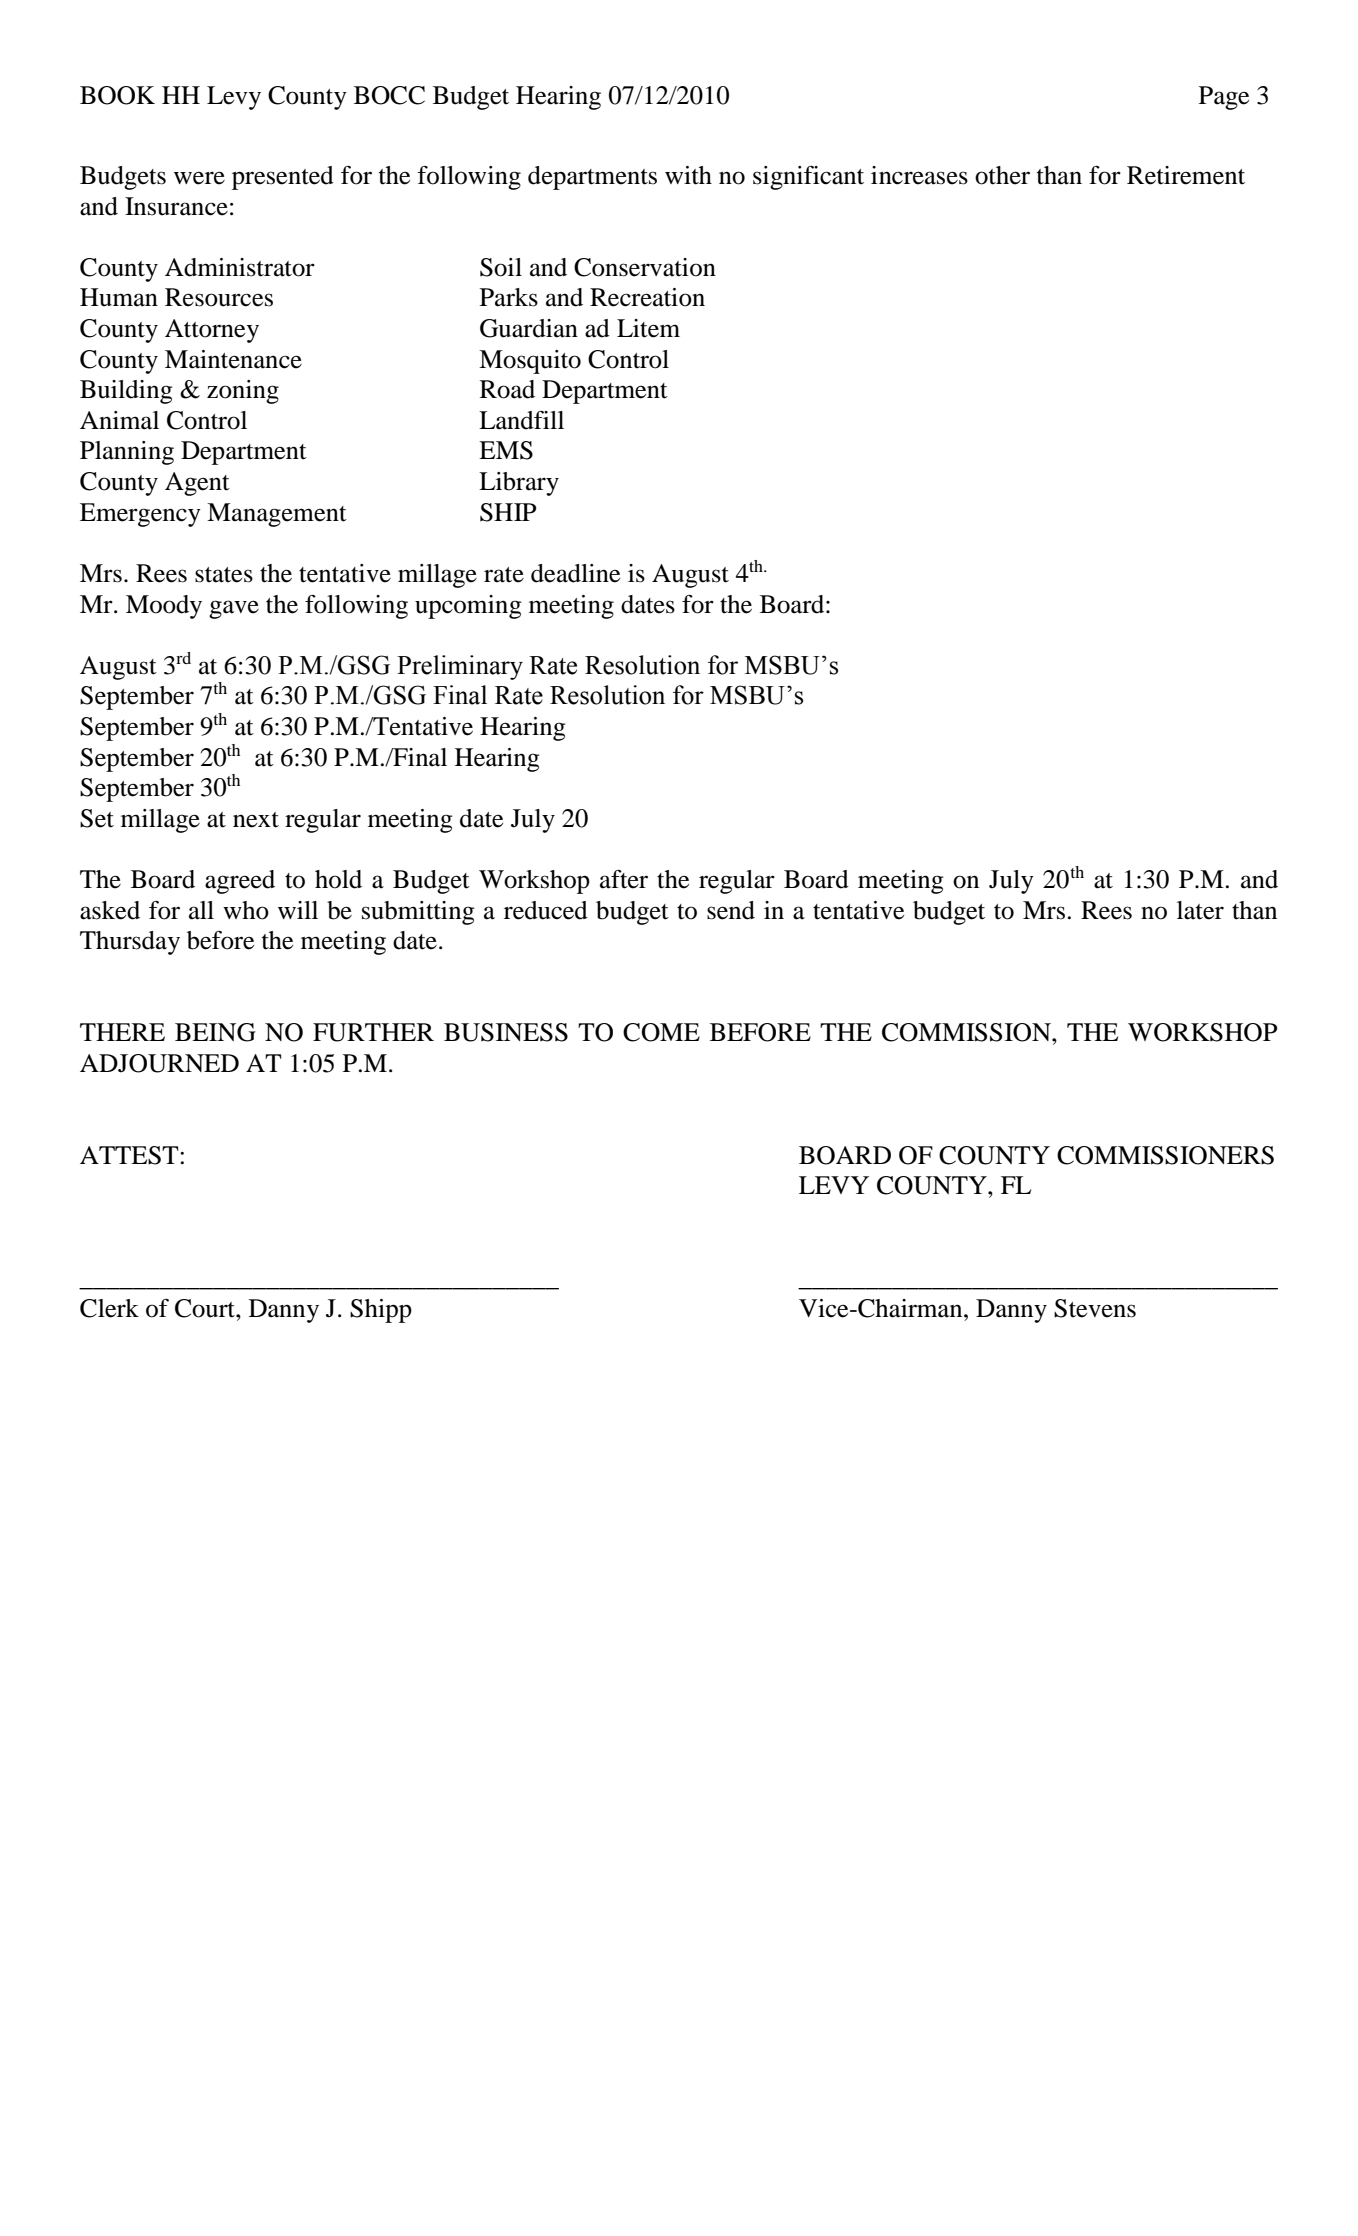 This screenshot has width=1358, height=2236. Describe the element at coordinates (109, 1308) in the screenshot. I see `Clerk` at that location.
